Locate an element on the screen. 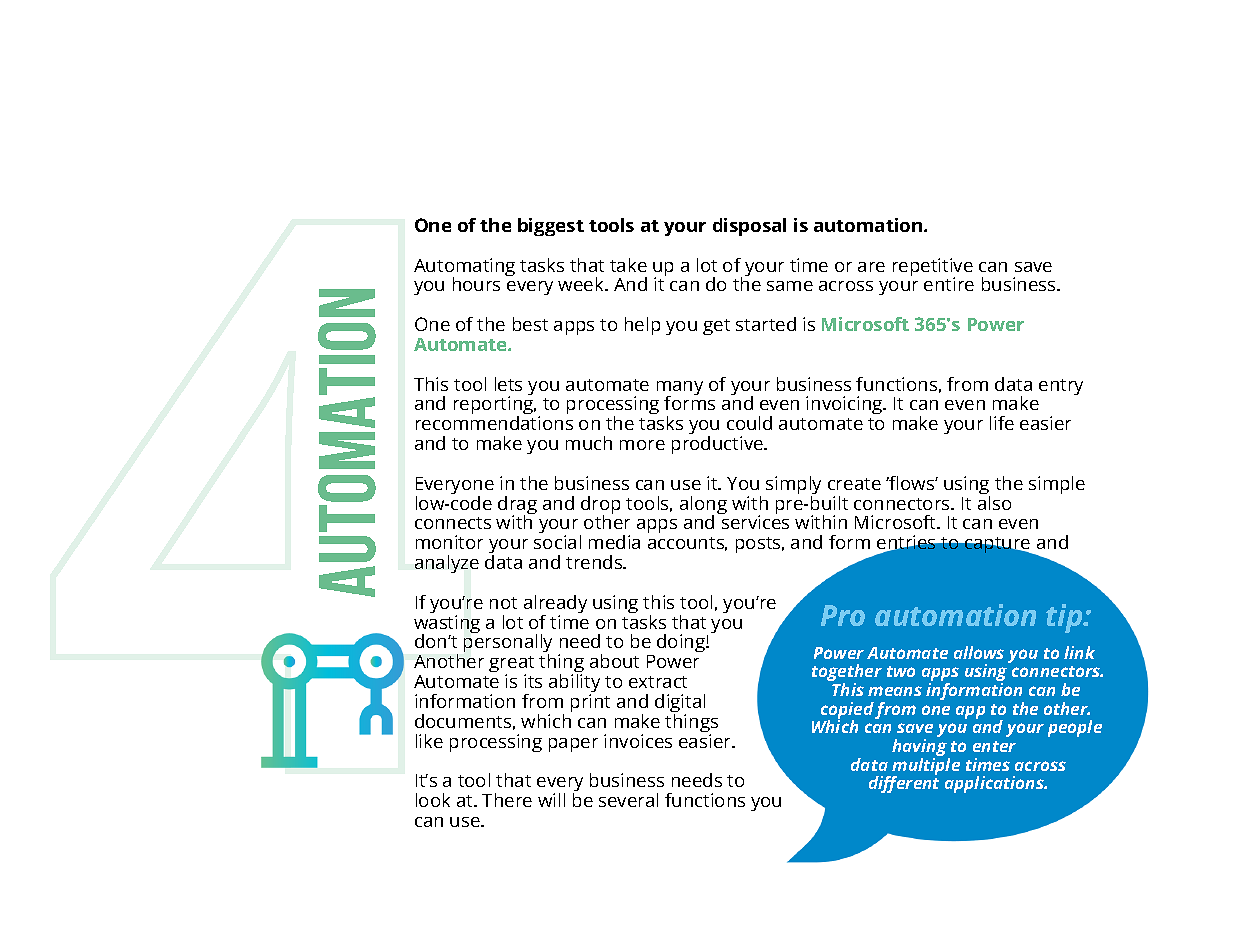 The width and height of the screenshot is (1233, 952). disposal is located at coordinates (749, 227).
